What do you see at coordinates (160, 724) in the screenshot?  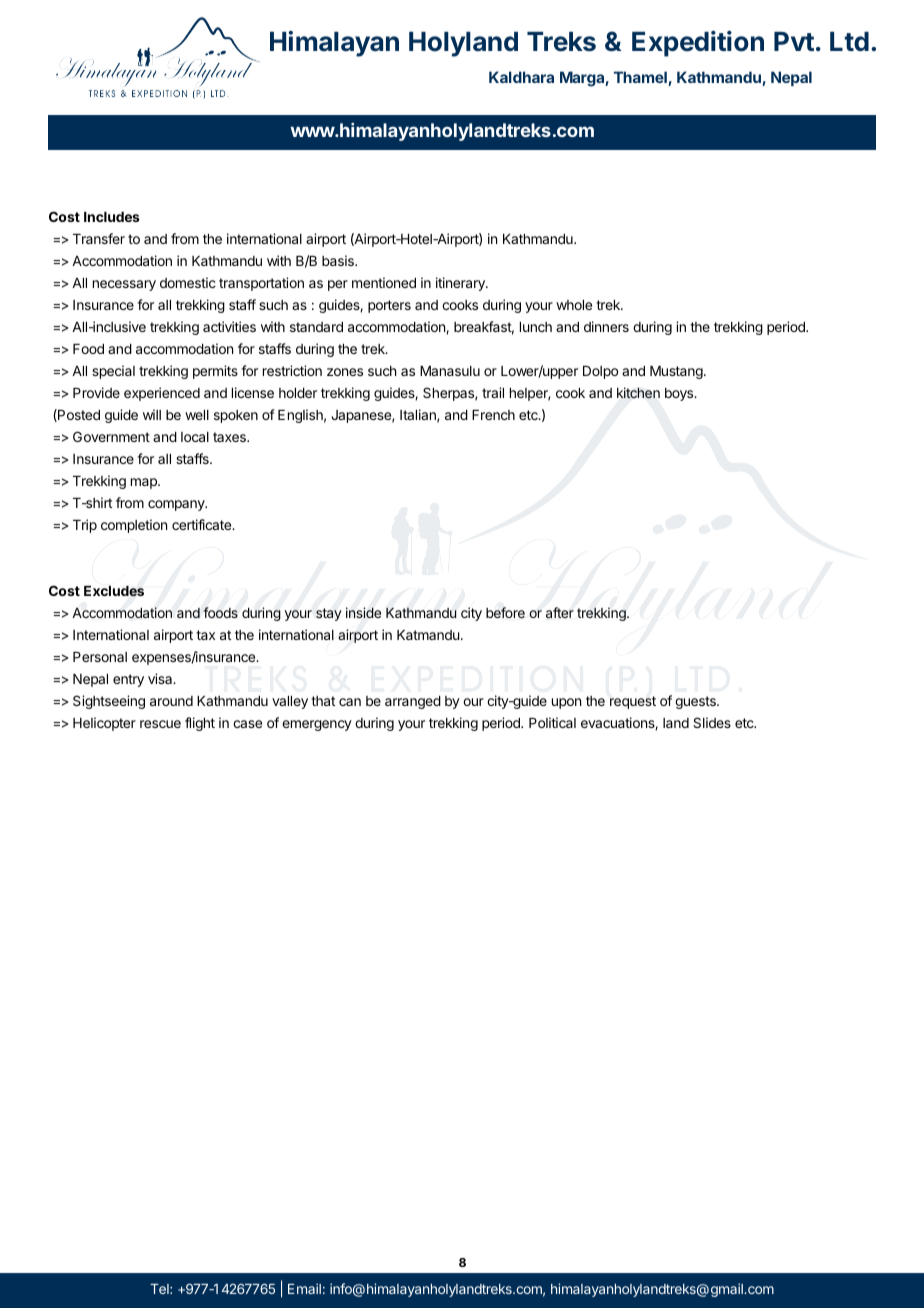 I see `rescue` at bounding box center [160, 724].
